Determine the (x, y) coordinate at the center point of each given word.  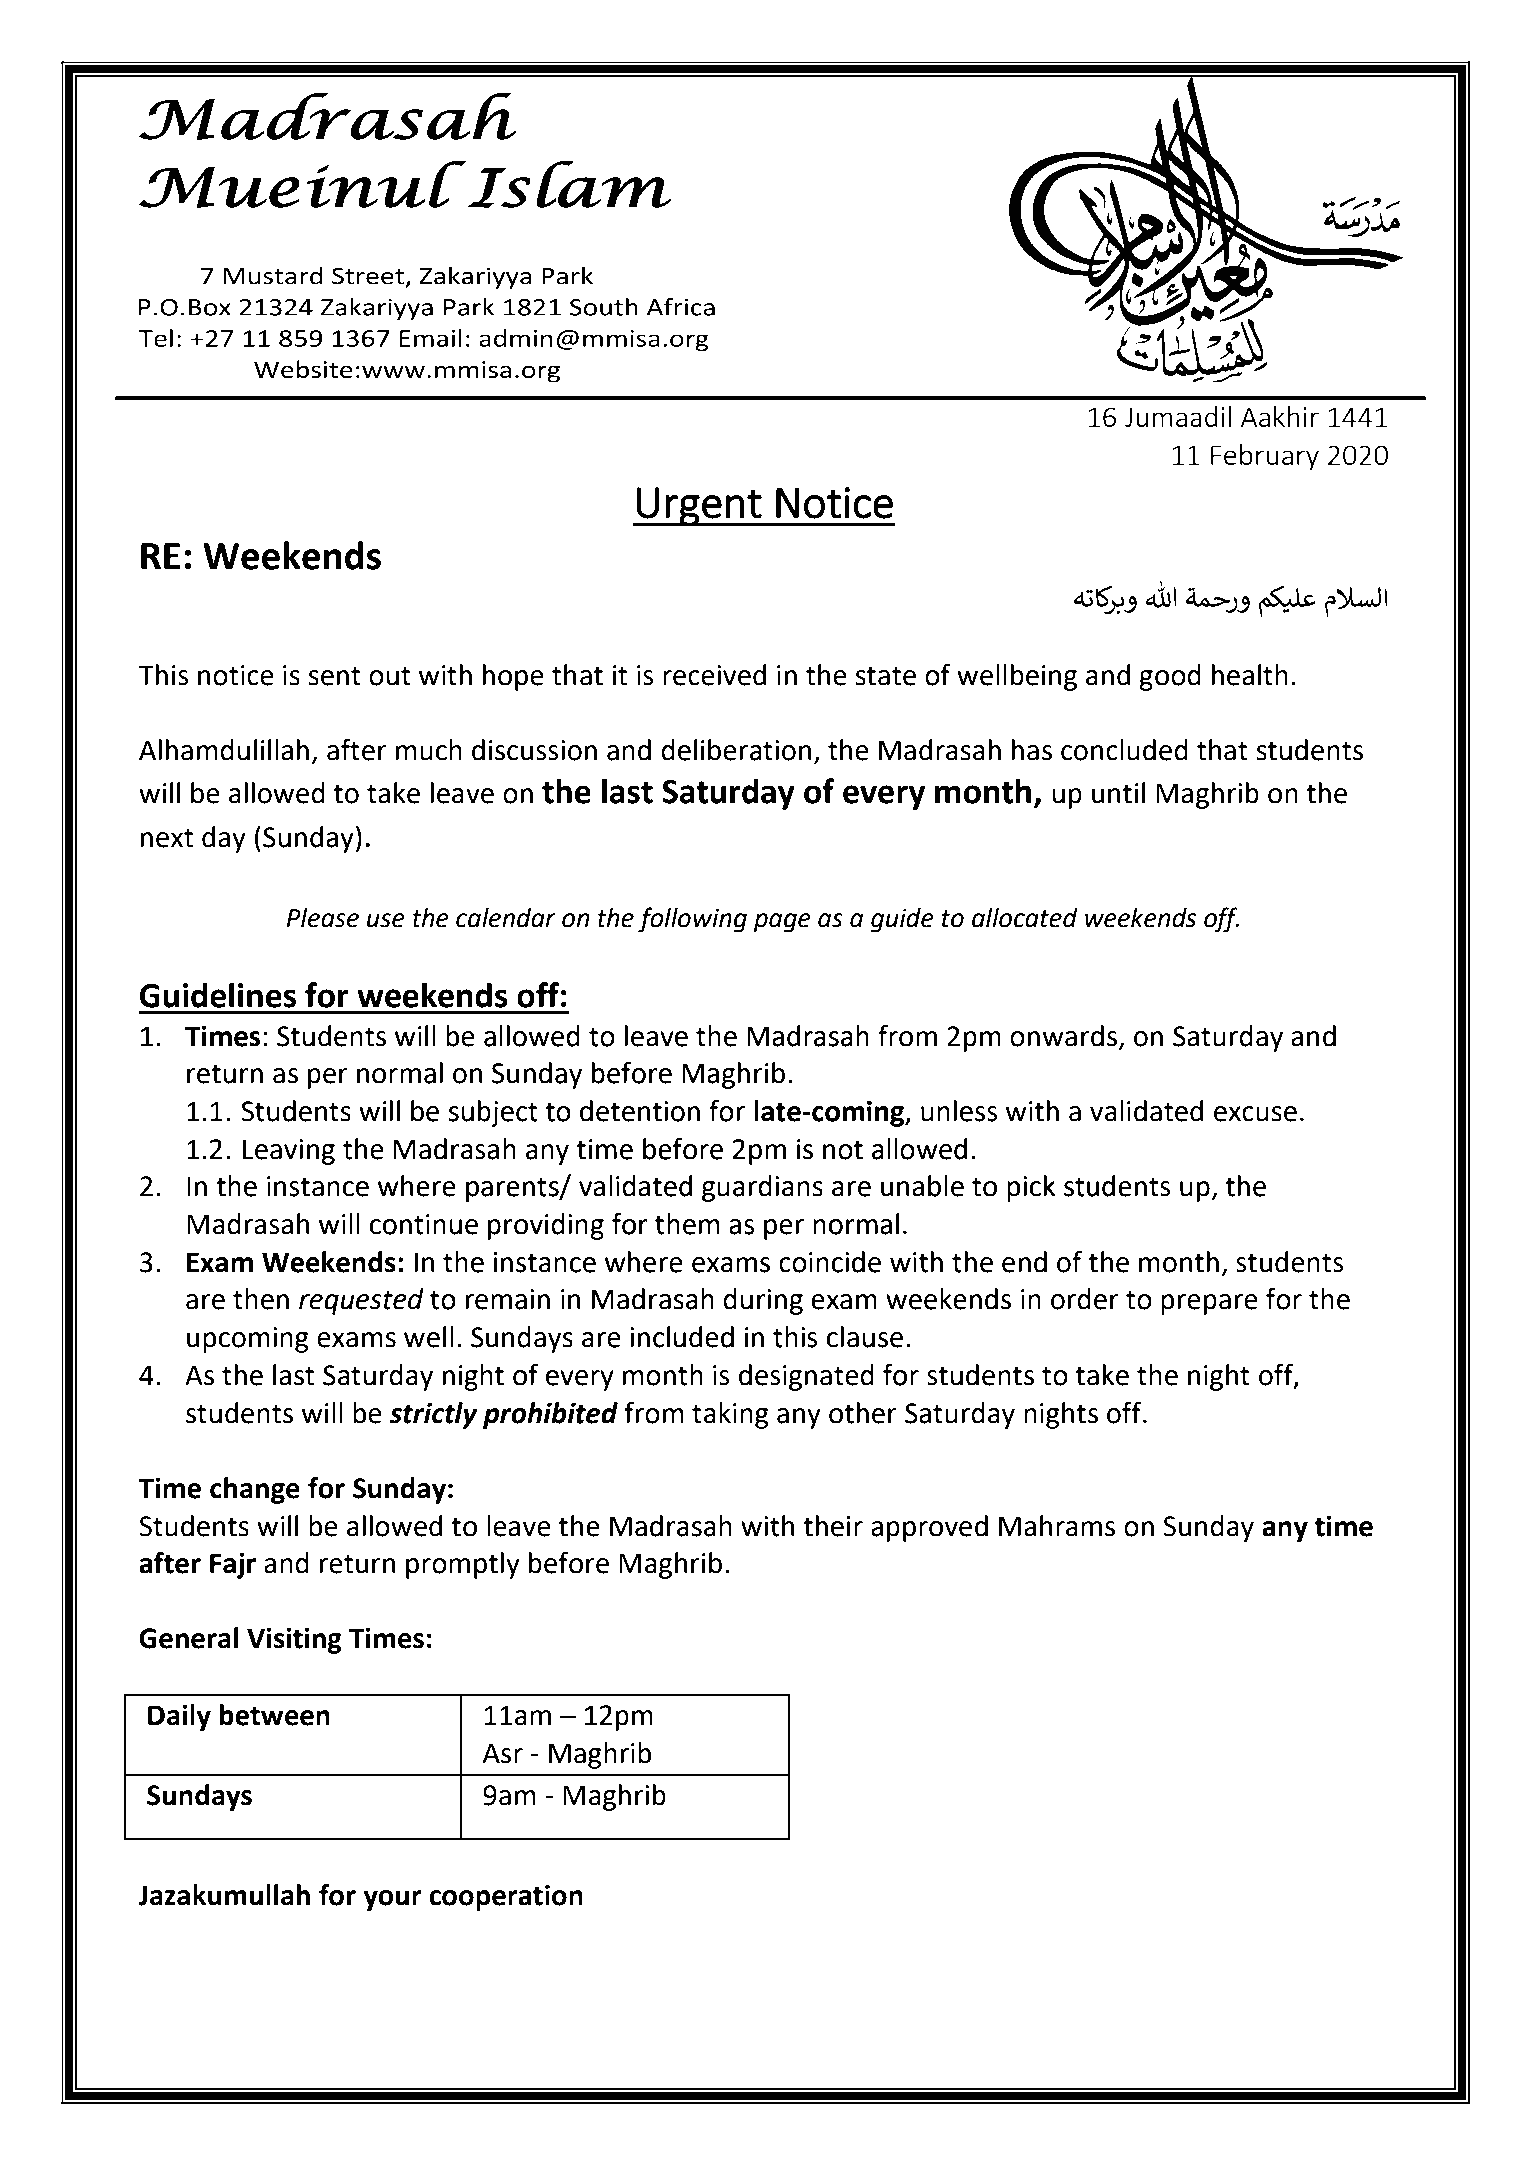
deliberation (736, 750)
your (392, 1900)
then (261, 1299)
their (833, 1526)
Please (322, 918)
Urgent (699, 507)
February (1265, 457)
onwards (1063, 1036)
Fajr (233, 1565)
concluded (1124, 750)
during (763, 1301)
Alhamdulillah (224, 750)
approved (929, 1528)
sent (334, 676)
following (692, 920)
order (1085, 1299)
